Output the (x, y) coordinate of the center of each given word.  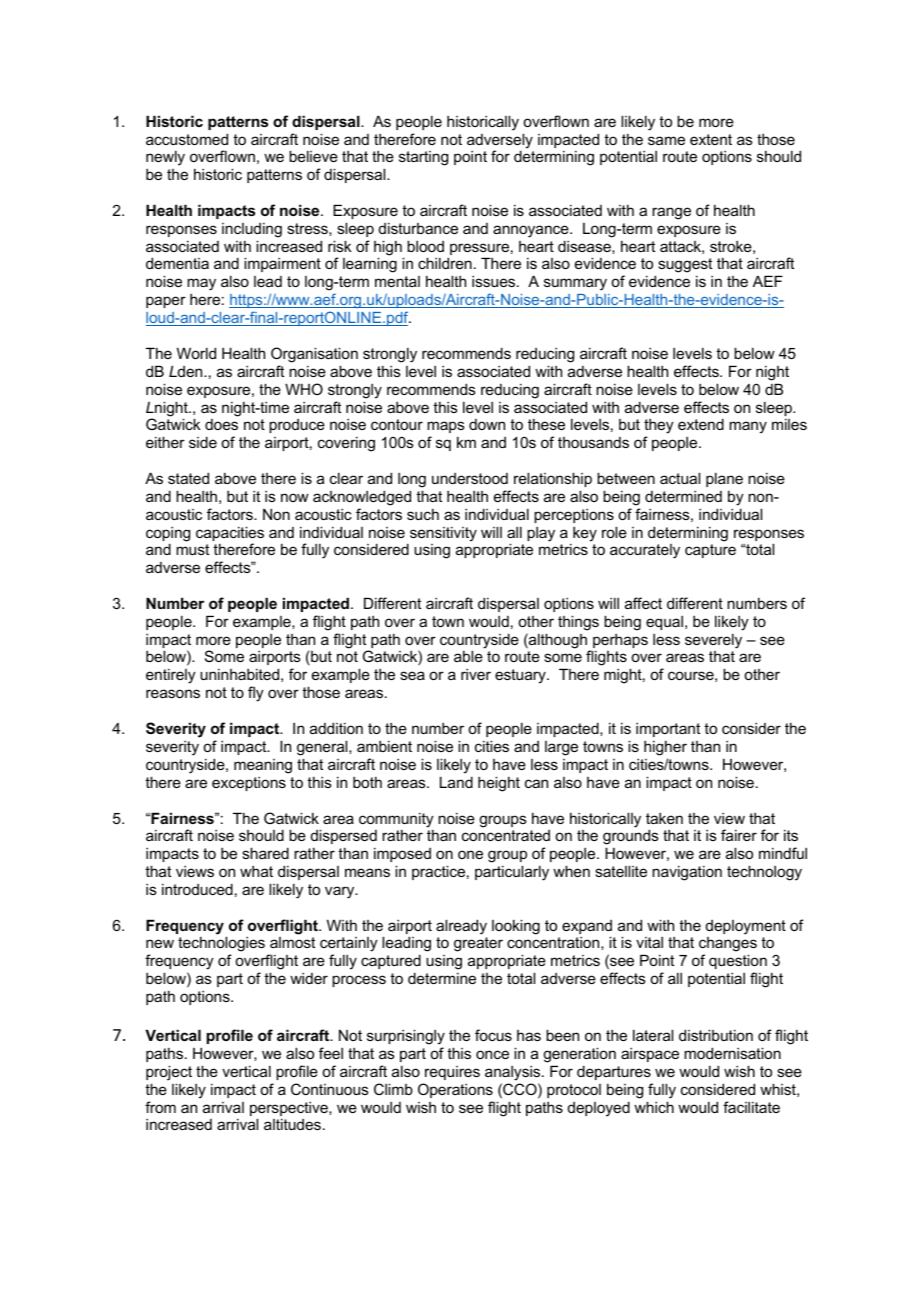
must (192, 549)
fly (256, 694)
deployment (746, 927)
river (476, 674)
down (487, 424)
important (668, 730)
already (461, 927)
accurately (645, 551)
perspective (290, 1110)
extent (711, 139)
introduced (197, 889)
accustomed (187, 139)
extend (701, 424)
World (196, 353)
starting (423, 158)
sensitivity (443, 534)
